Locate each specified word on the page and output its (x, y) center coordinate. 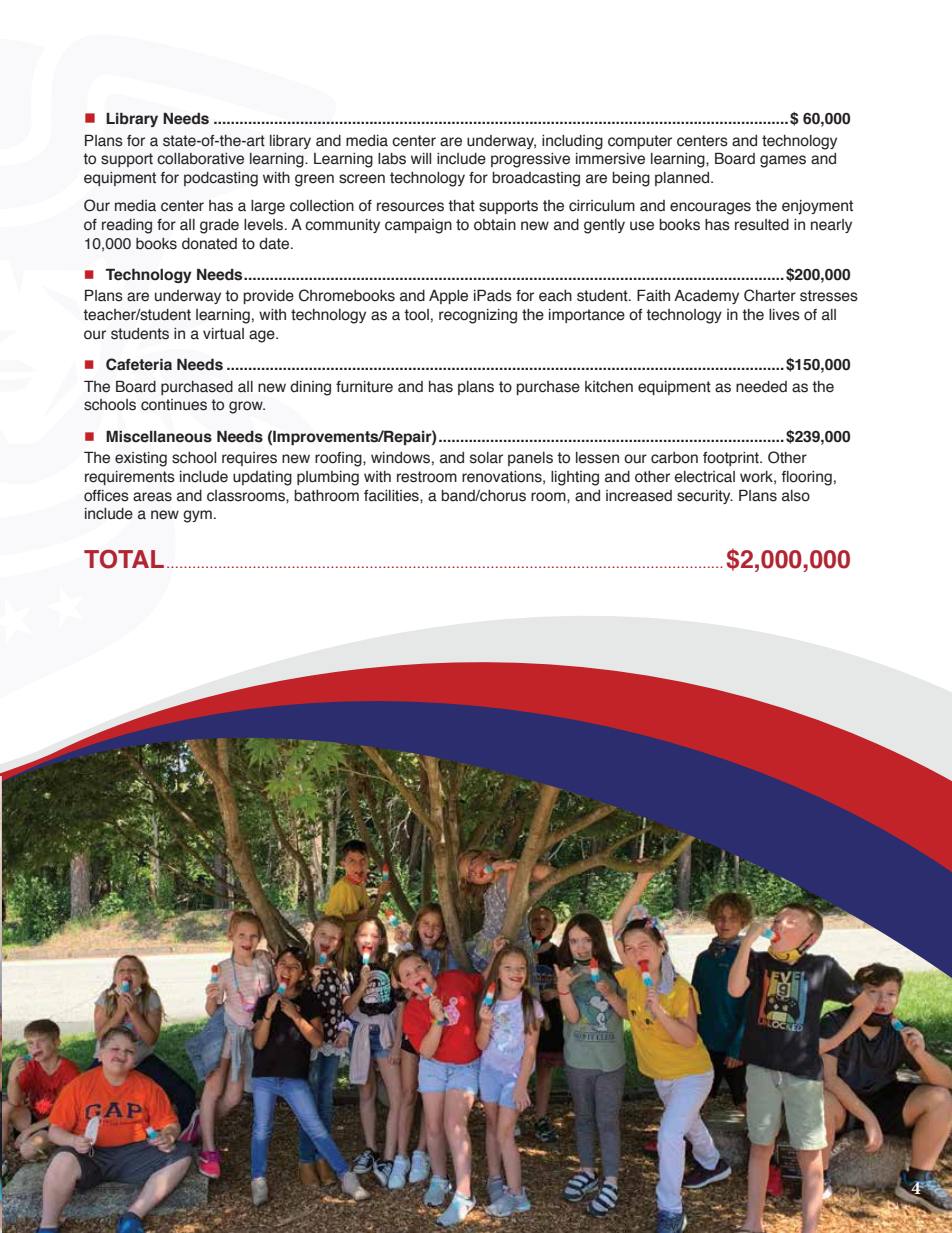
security (705, 497)
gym (197, 516)
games (783, 161)
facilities (392, 496)
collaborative (200, 159)
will (421, 158)
